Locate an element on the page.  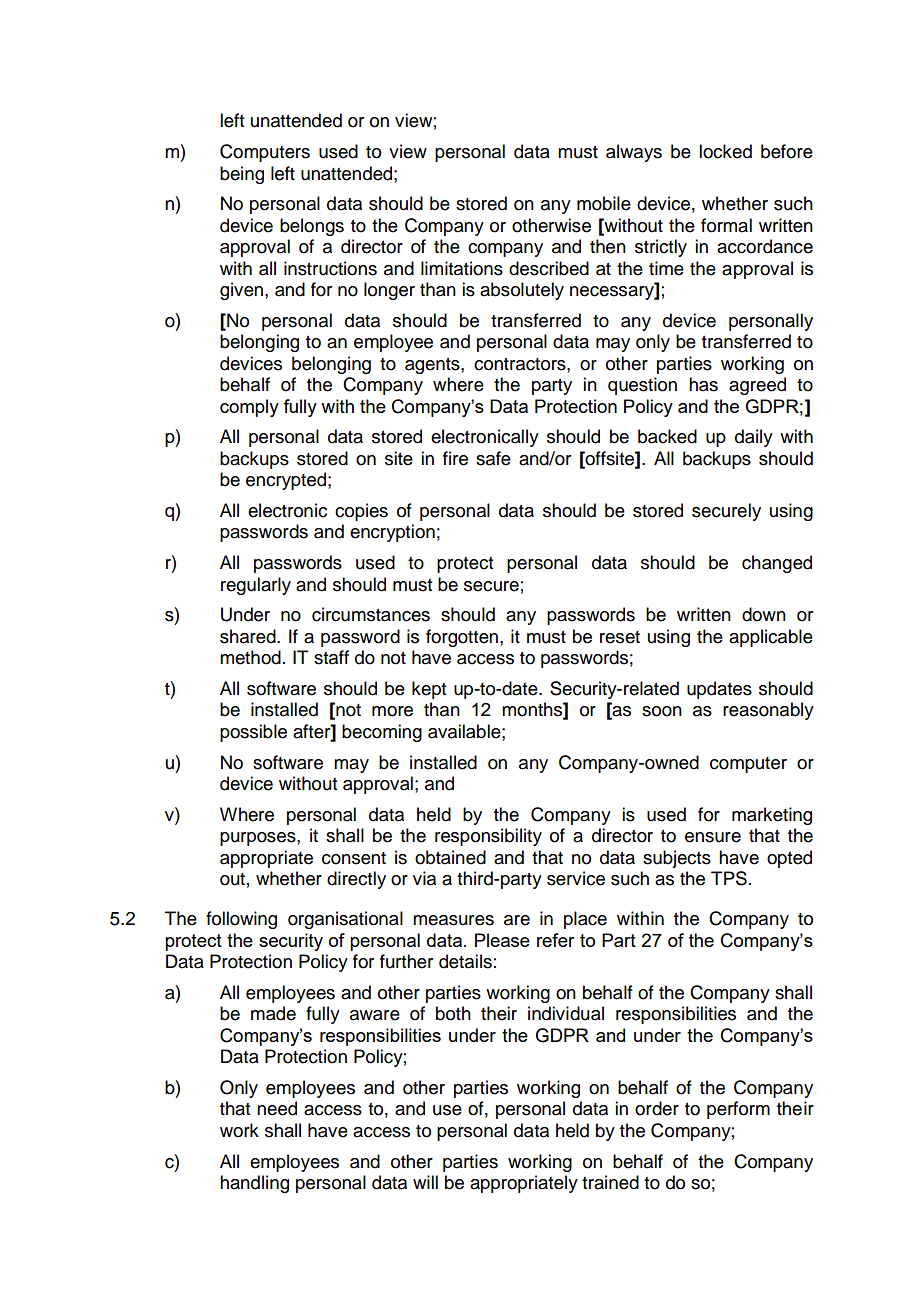
applicable is located at coordinates (771, 638).
